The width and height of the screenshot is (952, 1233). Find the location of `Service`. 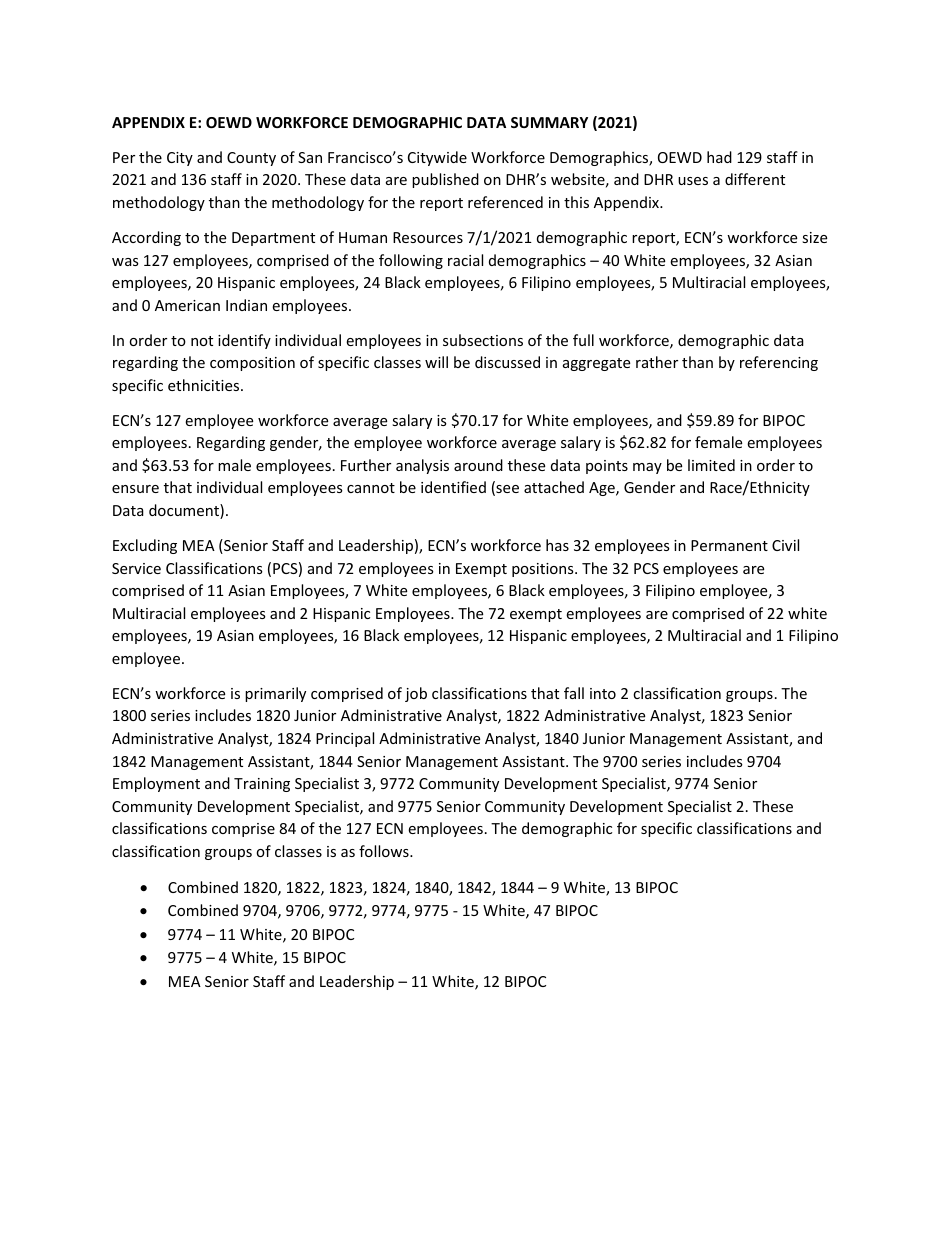

Service is located at coordinates (136, 568).
